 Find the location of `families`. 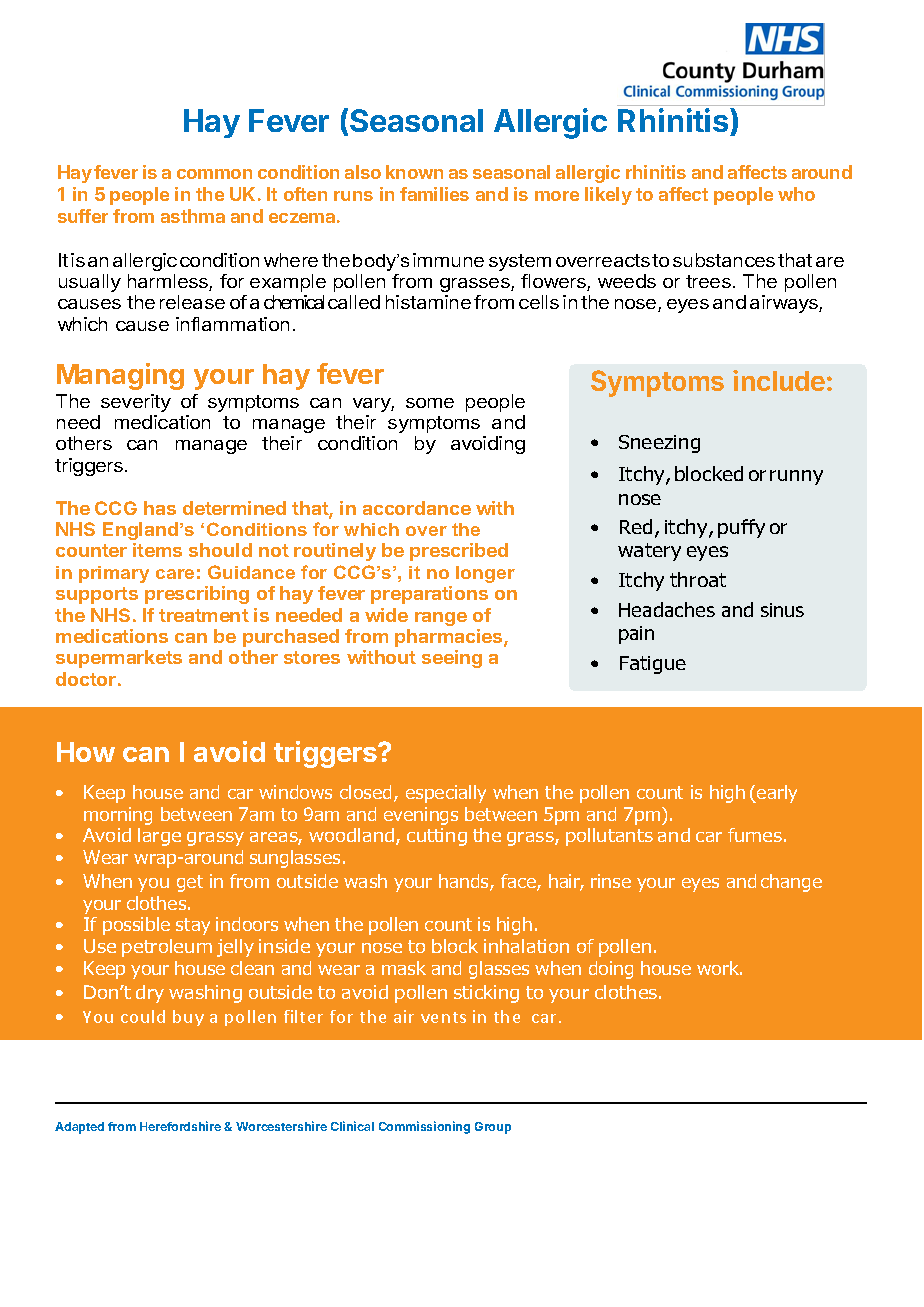

families is located at coordinates (434, 194).
